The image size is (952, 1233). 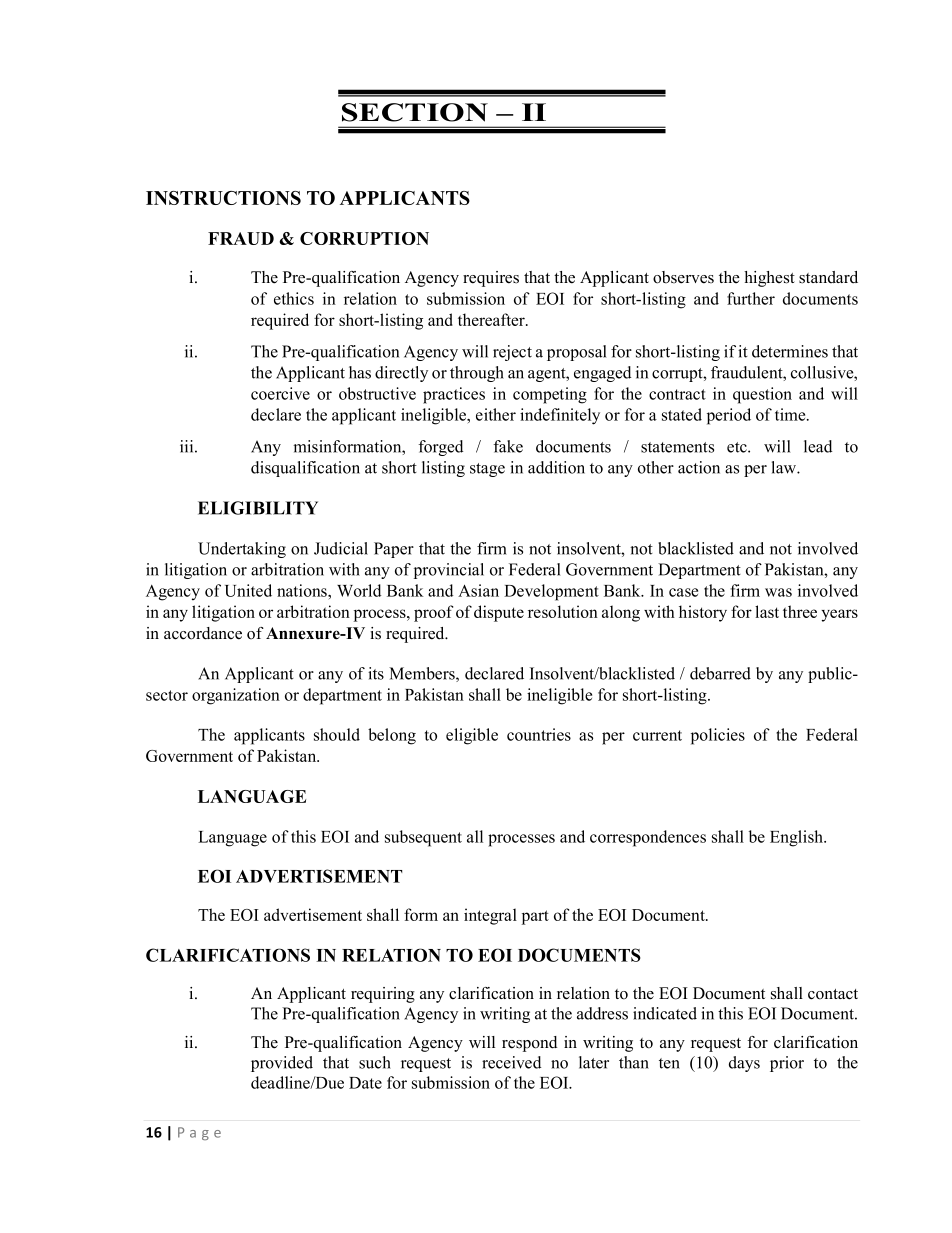 What do you see at coordinates (415, 112) in the image?
I see `SECTION` at bounding box center [415, 112].
